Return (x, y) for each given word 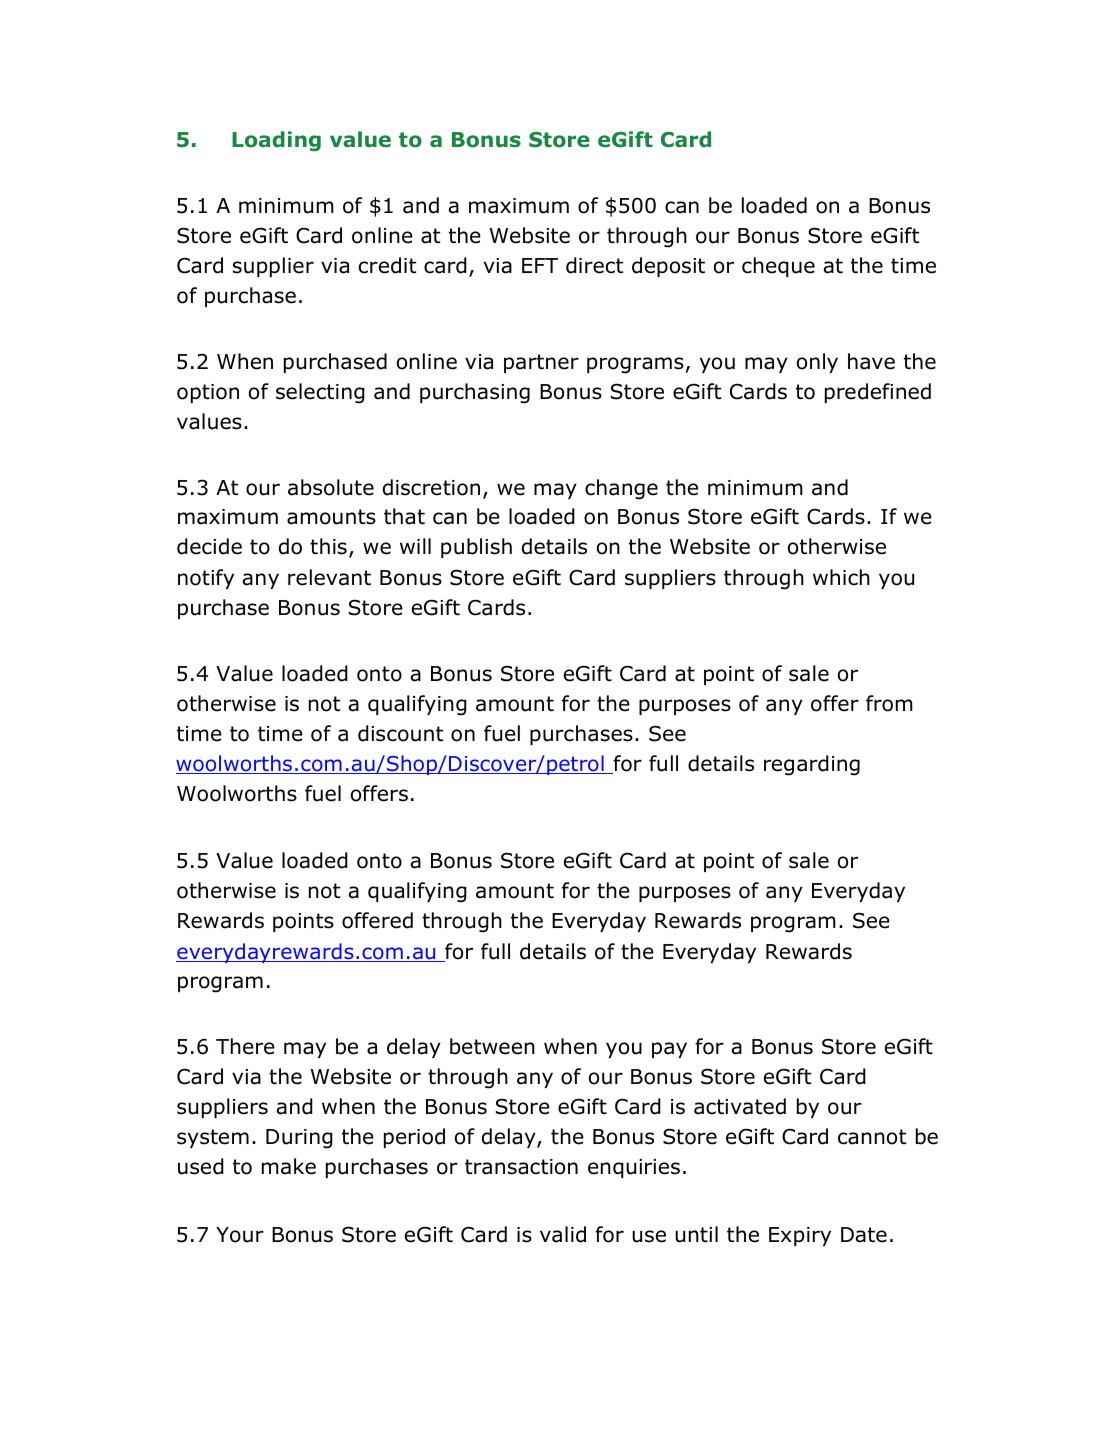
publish (476, 548)
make (289, 1166)
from (889, 703)
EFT (540, 265)
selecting (320, 393)
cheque (778, 267)
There (245, 1046)
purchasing (475, 393)
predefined (878, 393)
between (492, 1046)
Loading (276, 141)
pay (669, 1050)
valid (563, 1234)
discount (400, 733)
